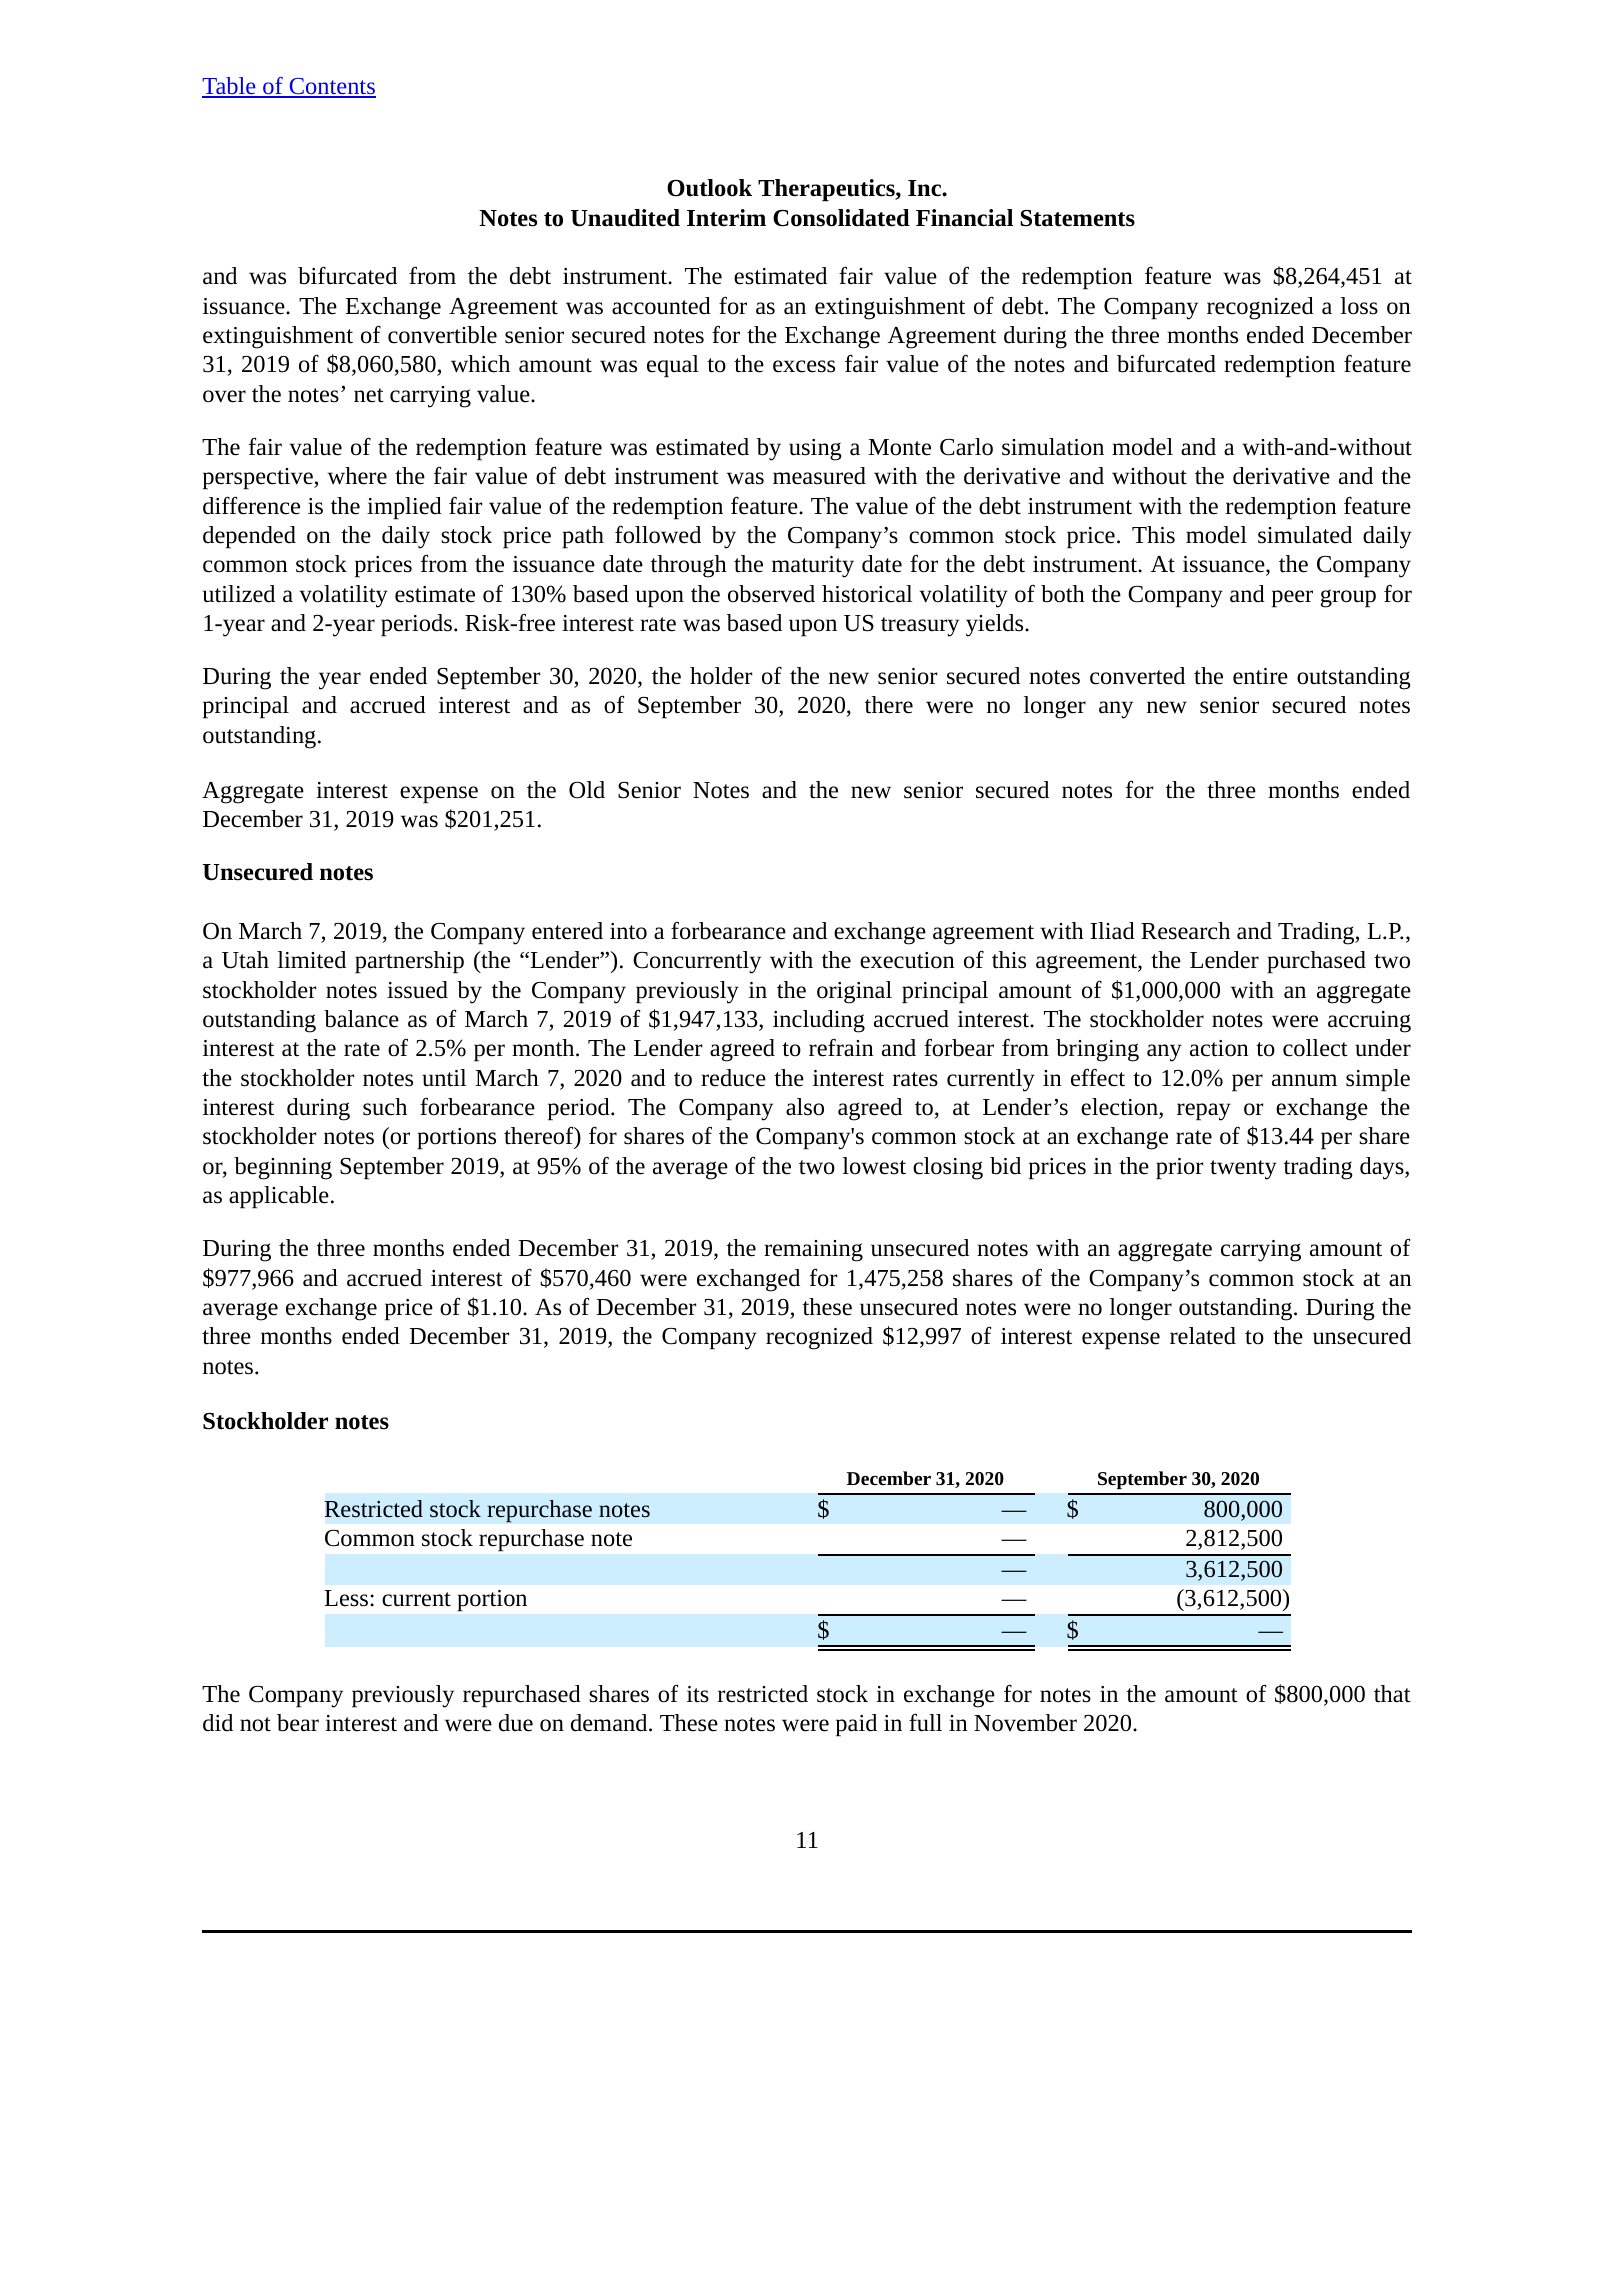 Image resolution: width=1616 pixels, height=2287 pixels. Describe the element at coordinates (347, 1598) in the screenshot. I see `Less` at that location.
